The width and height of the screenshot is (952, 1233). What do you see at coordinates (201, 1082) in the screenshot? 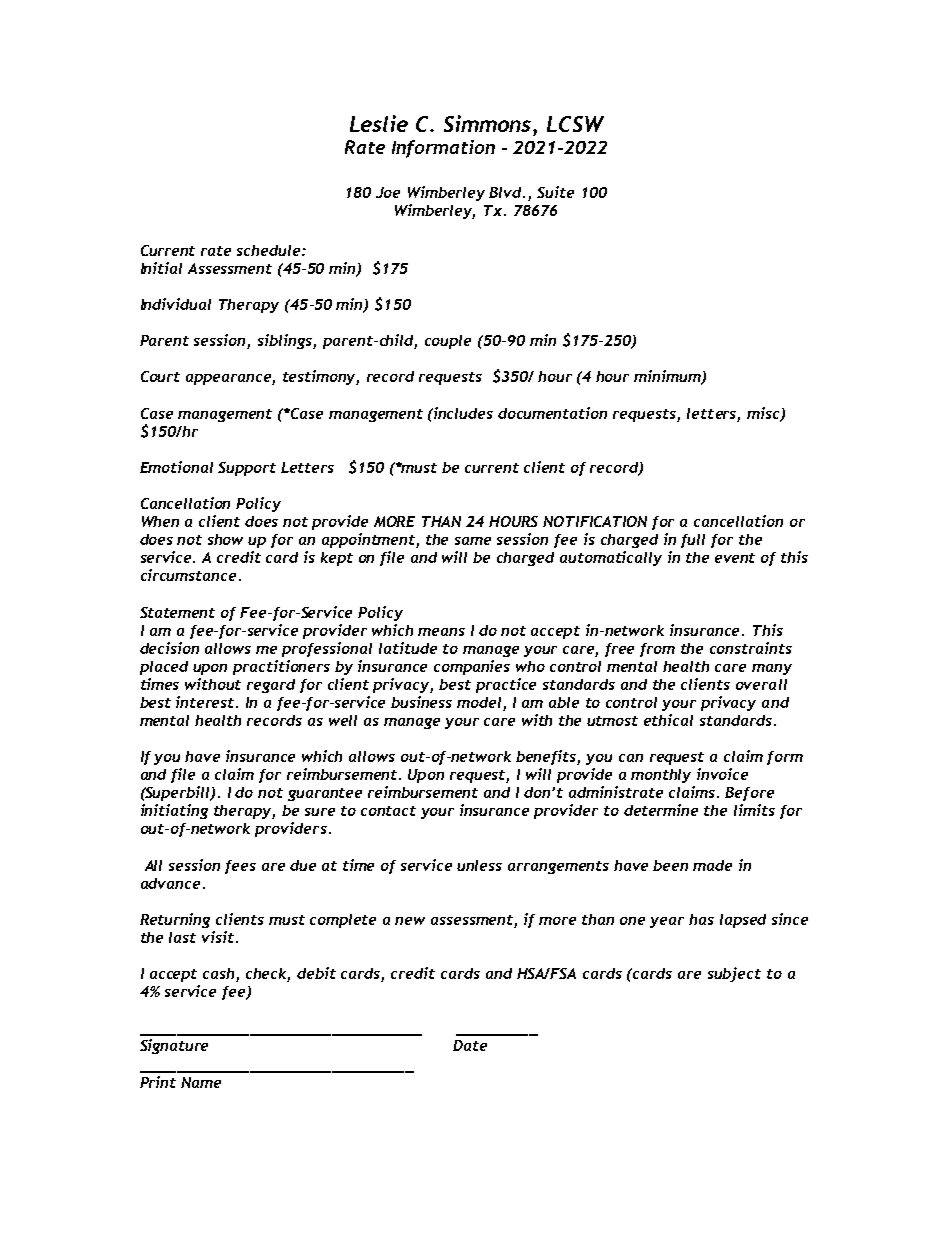
I see `Name` at bounding box center [201, 1082].
